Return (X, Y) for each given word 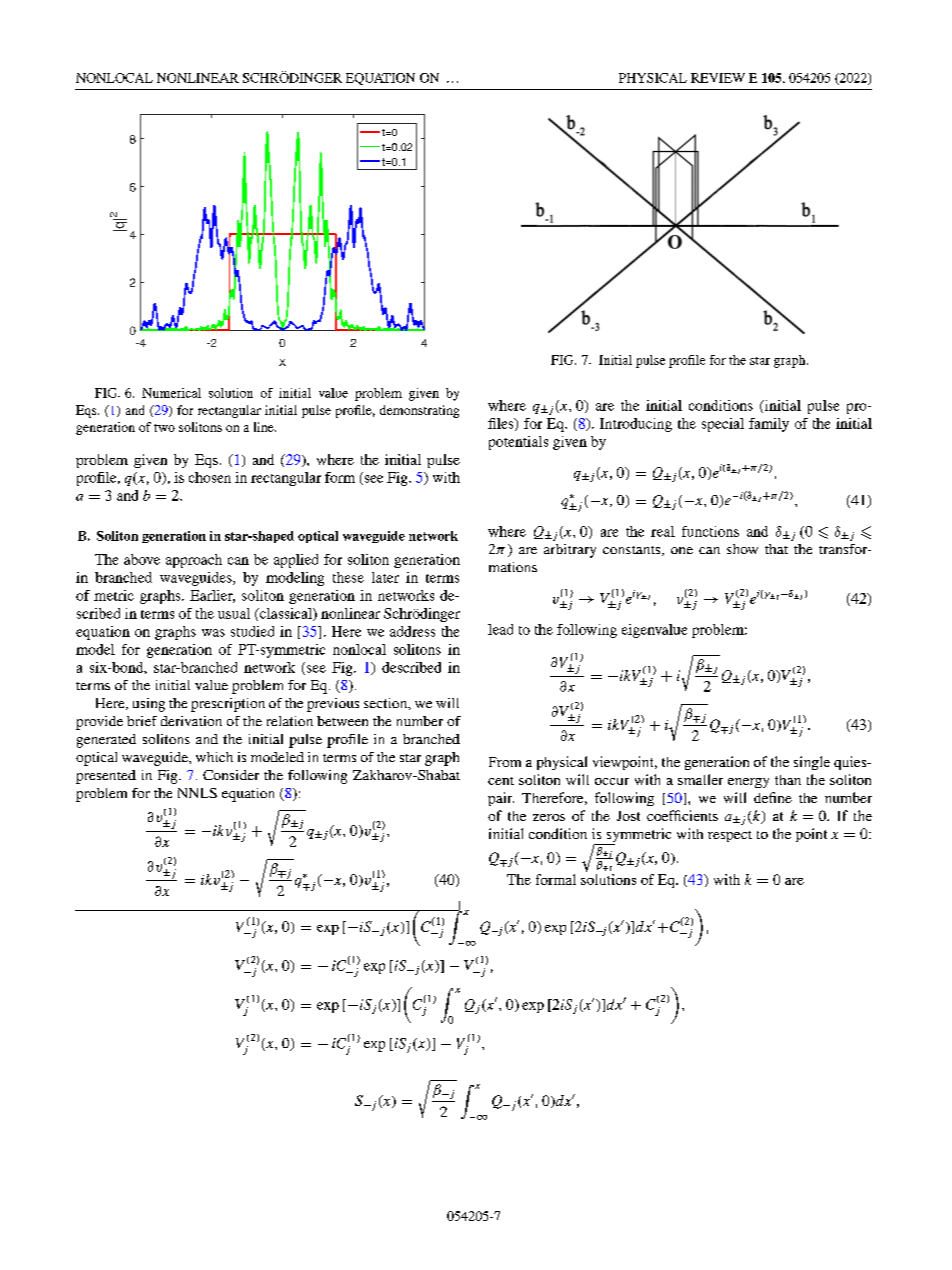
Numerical (171, 393)
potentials (518, 443)
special (723, 425)
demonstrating (419, 411)
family (769, 425)
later (385, 577)
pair (501, 799)
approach (194, 561)
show (742, 549)
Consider (231, 775)
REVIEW (718, 78)
